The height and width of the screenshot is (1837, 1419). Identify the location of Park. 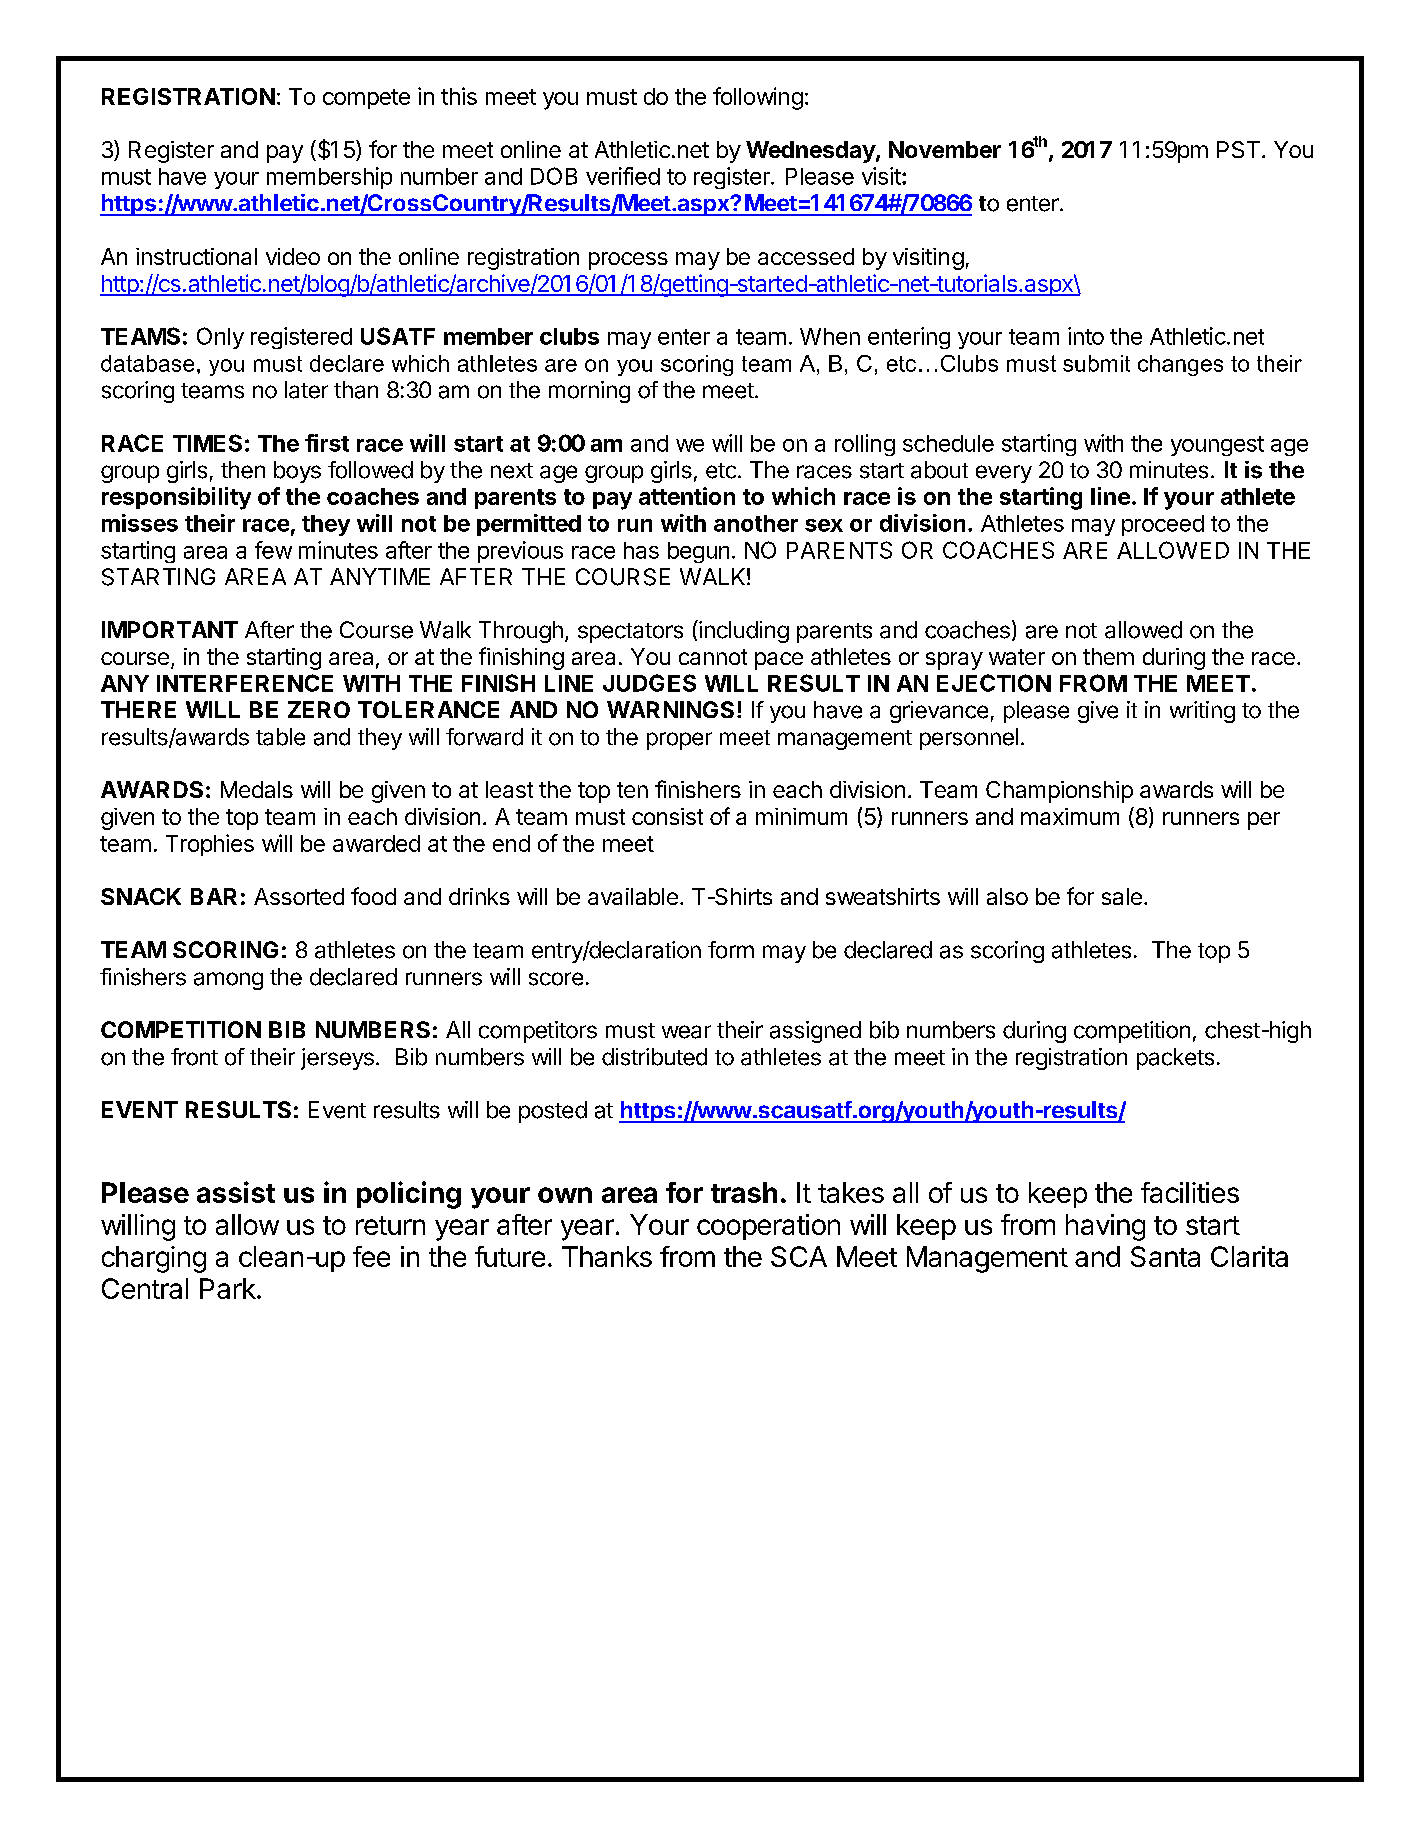
(228, 1288).
